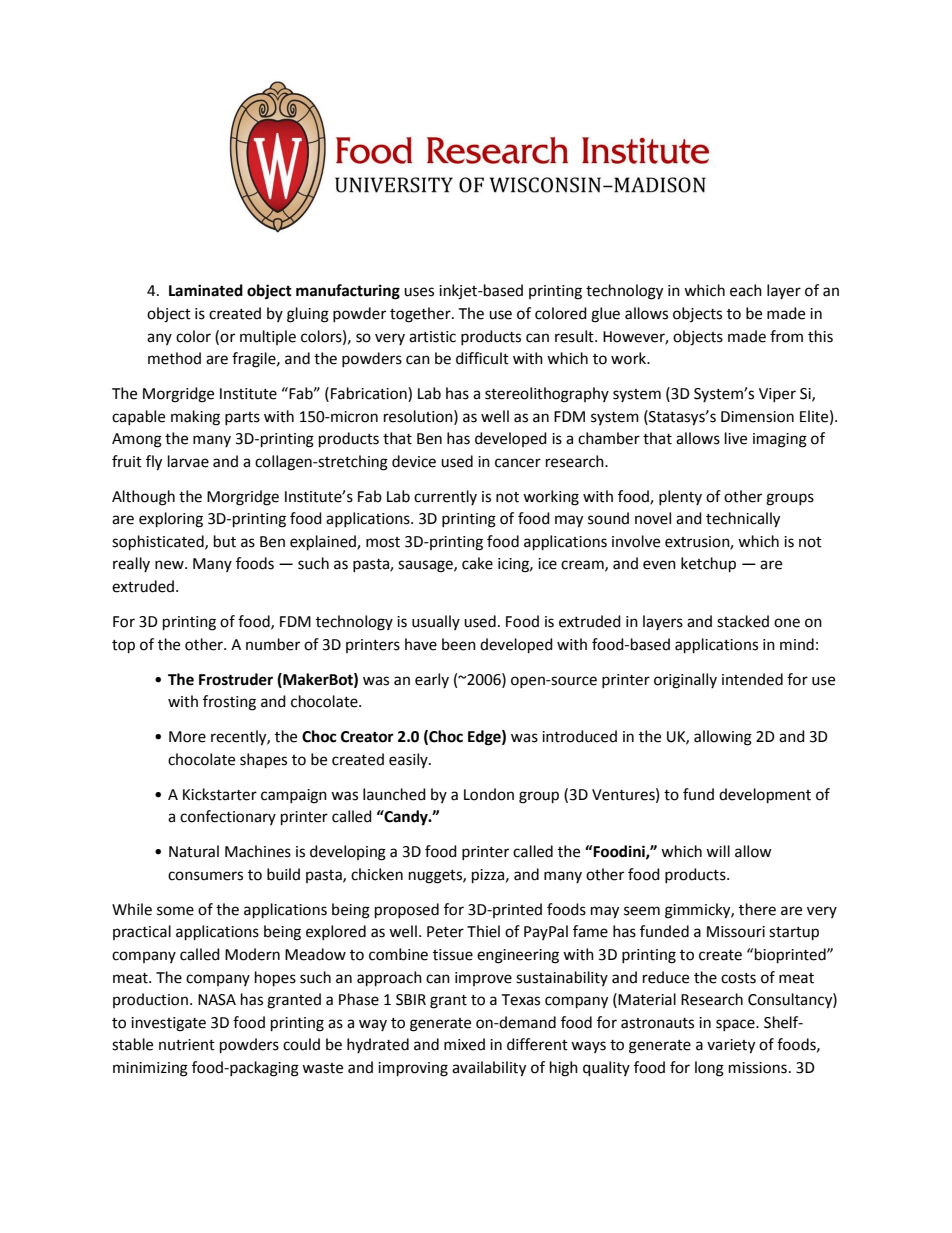 This image has width=952, height=1233. I want to click on technically, so click(743, 520).
